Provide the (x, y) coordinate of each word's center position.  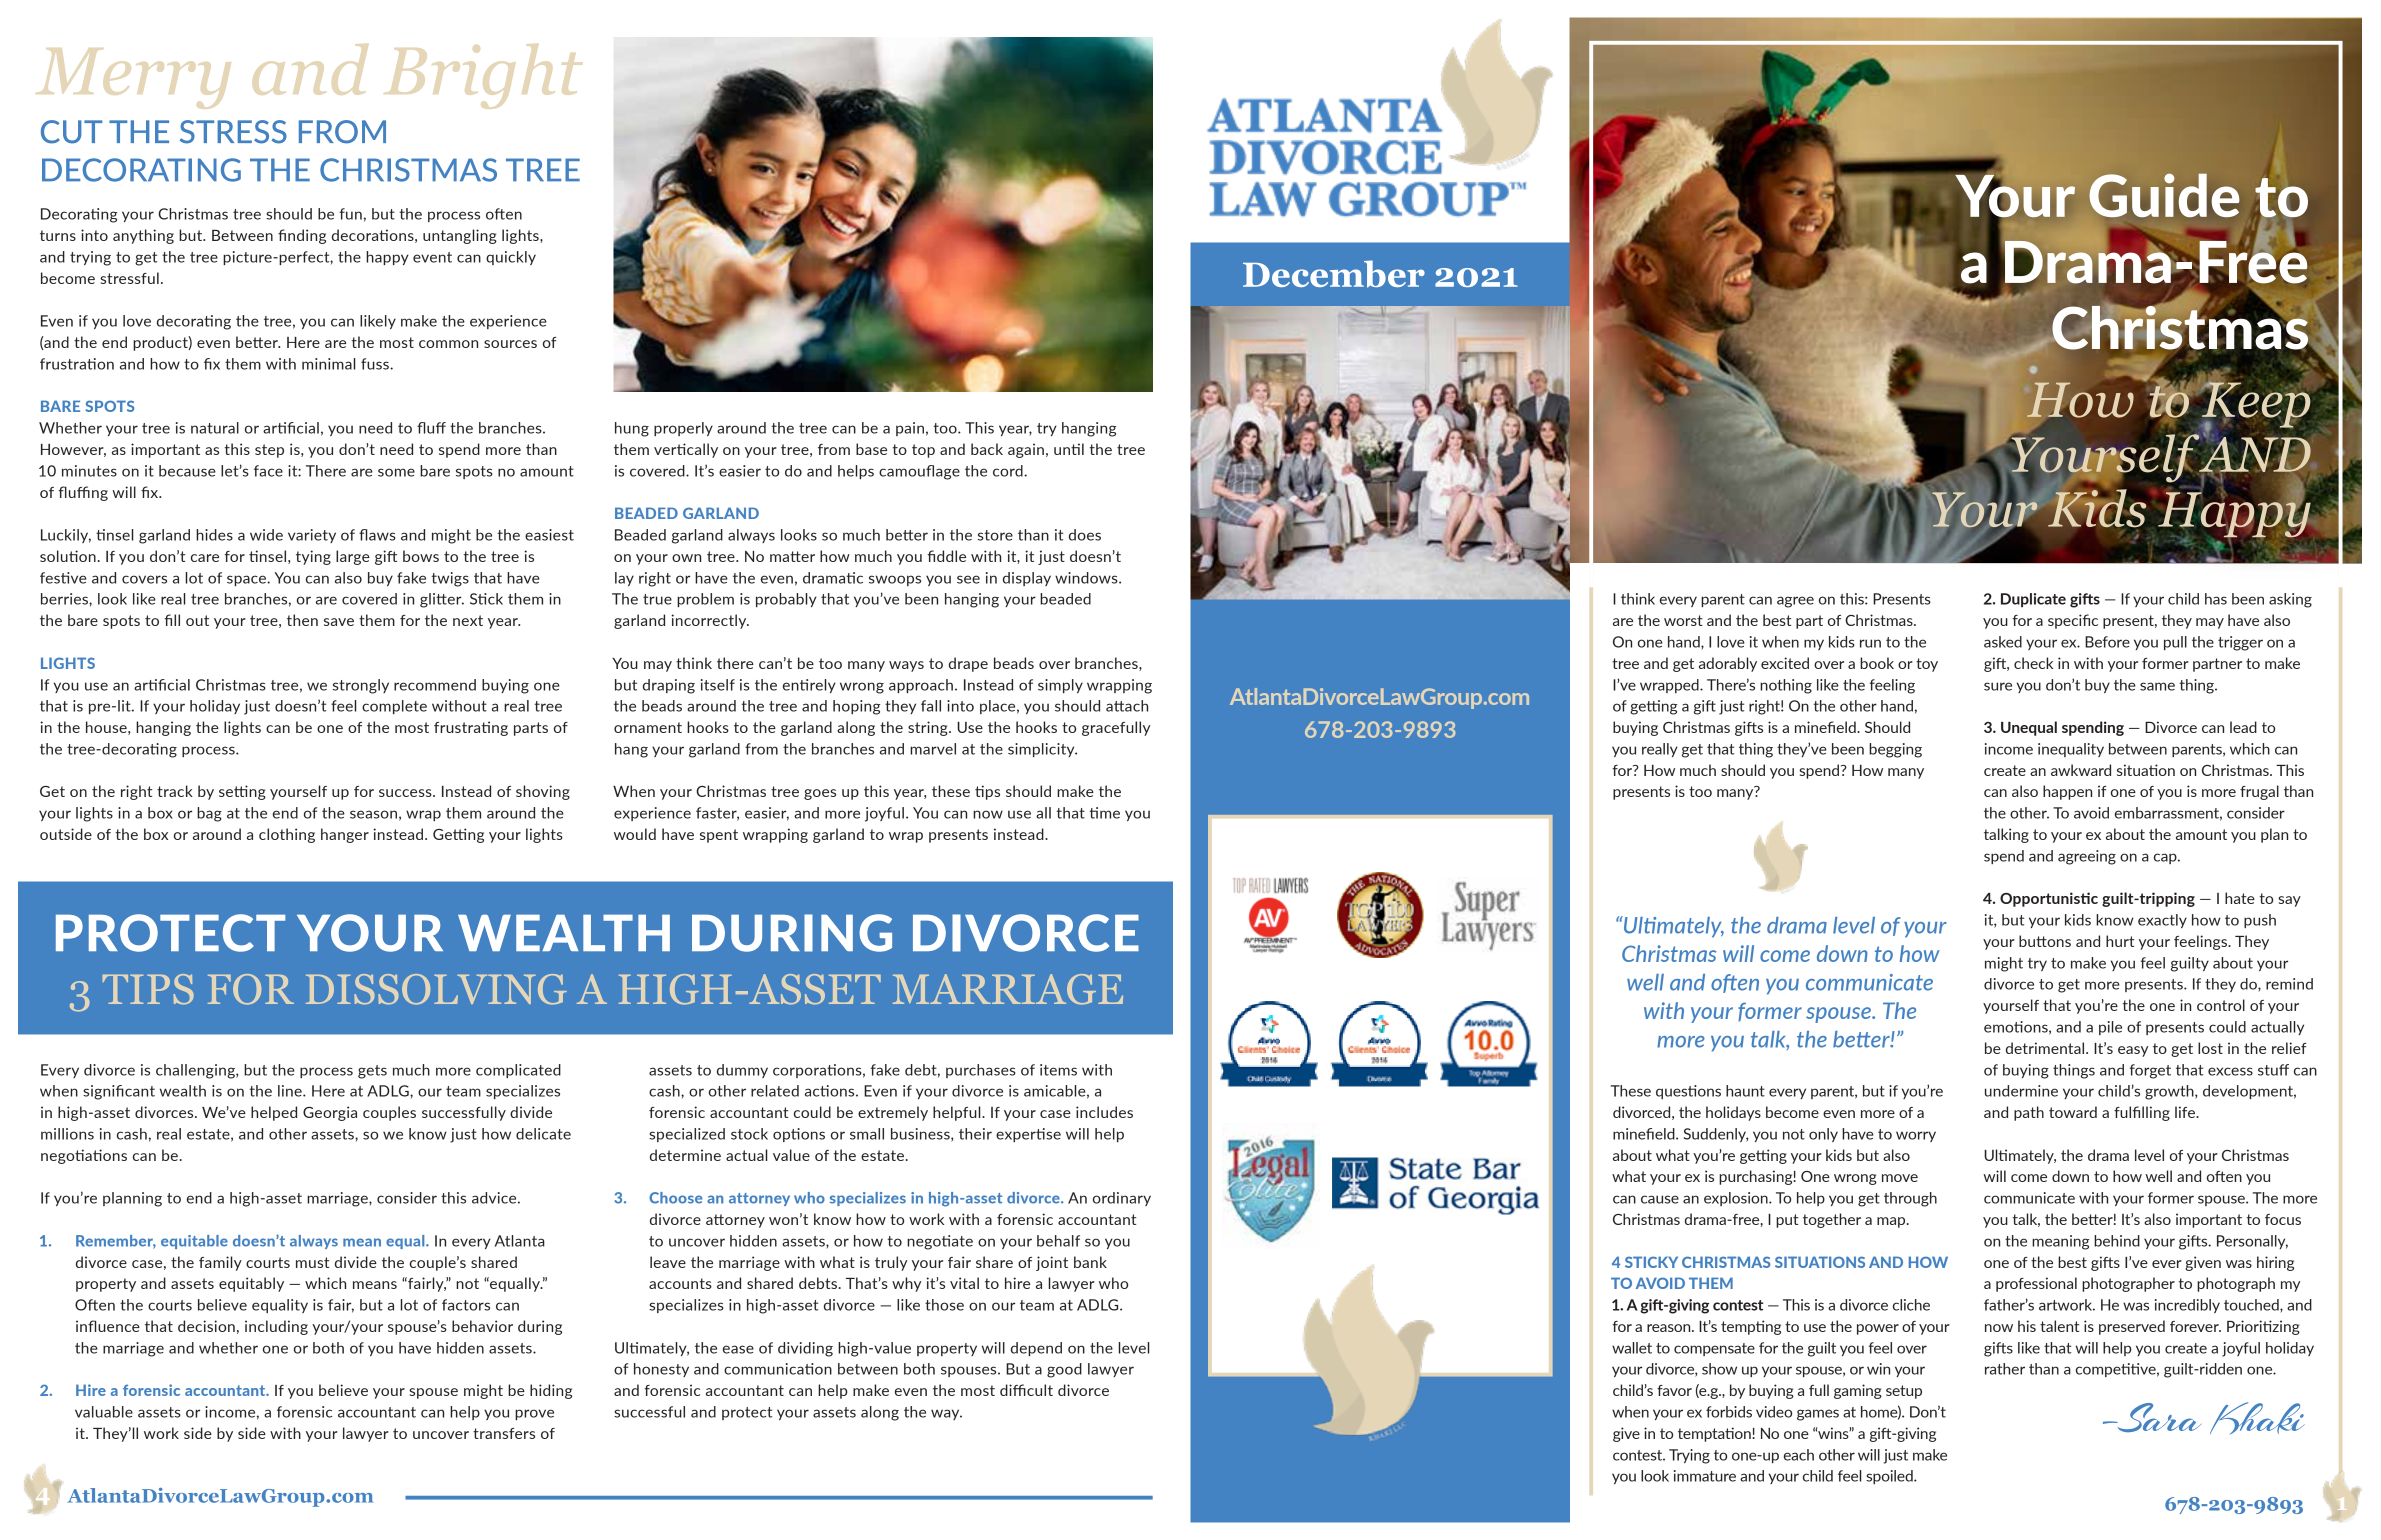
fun (351, 214)
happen (2067, 792)
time (1104, 813)
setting (242, 792)
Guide (2164, 195)
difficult (1026, 1390)
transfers (504, 1433)
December (1334, 274)
